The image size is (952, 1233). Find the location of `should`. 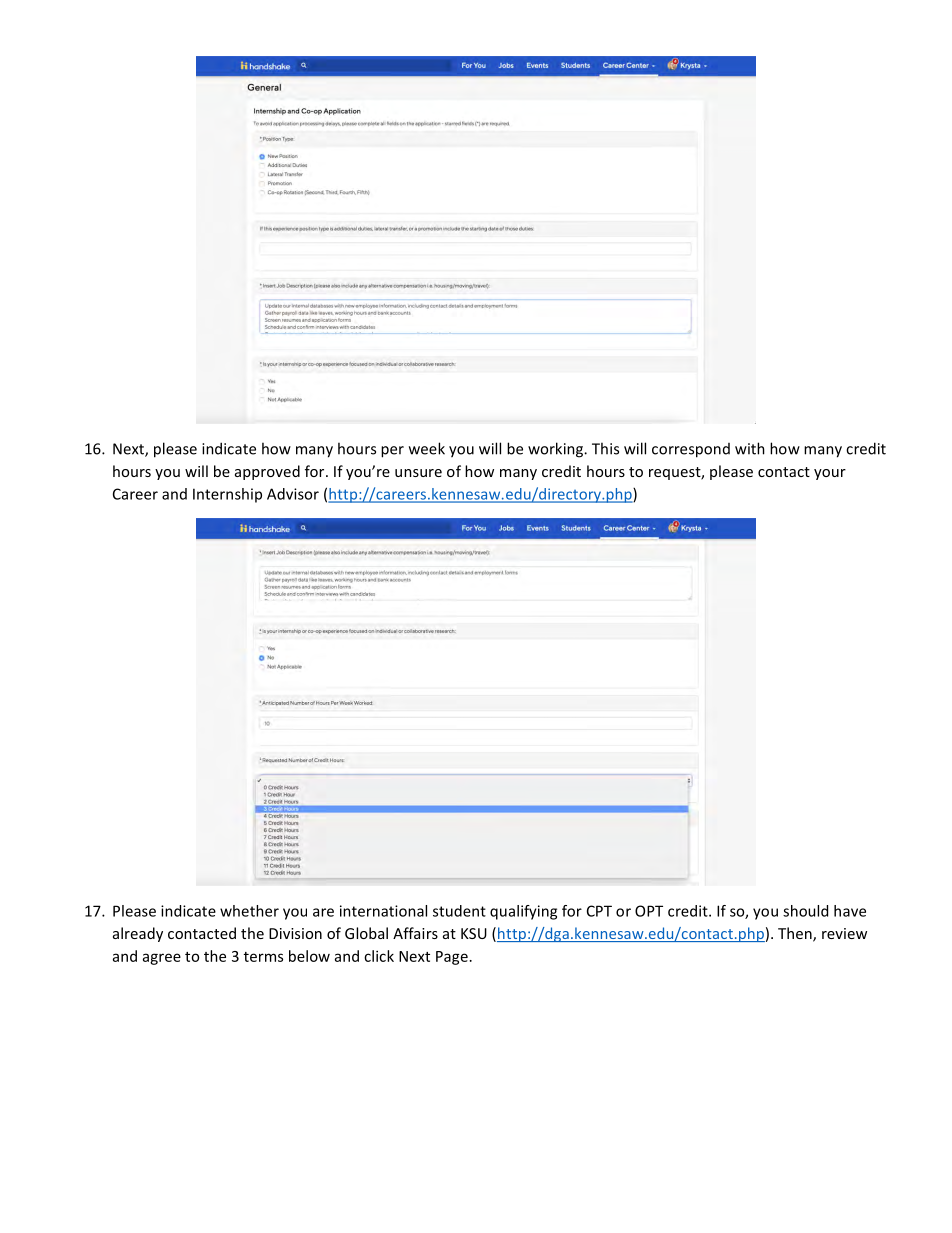

should is located at coordinates (805, 911).
